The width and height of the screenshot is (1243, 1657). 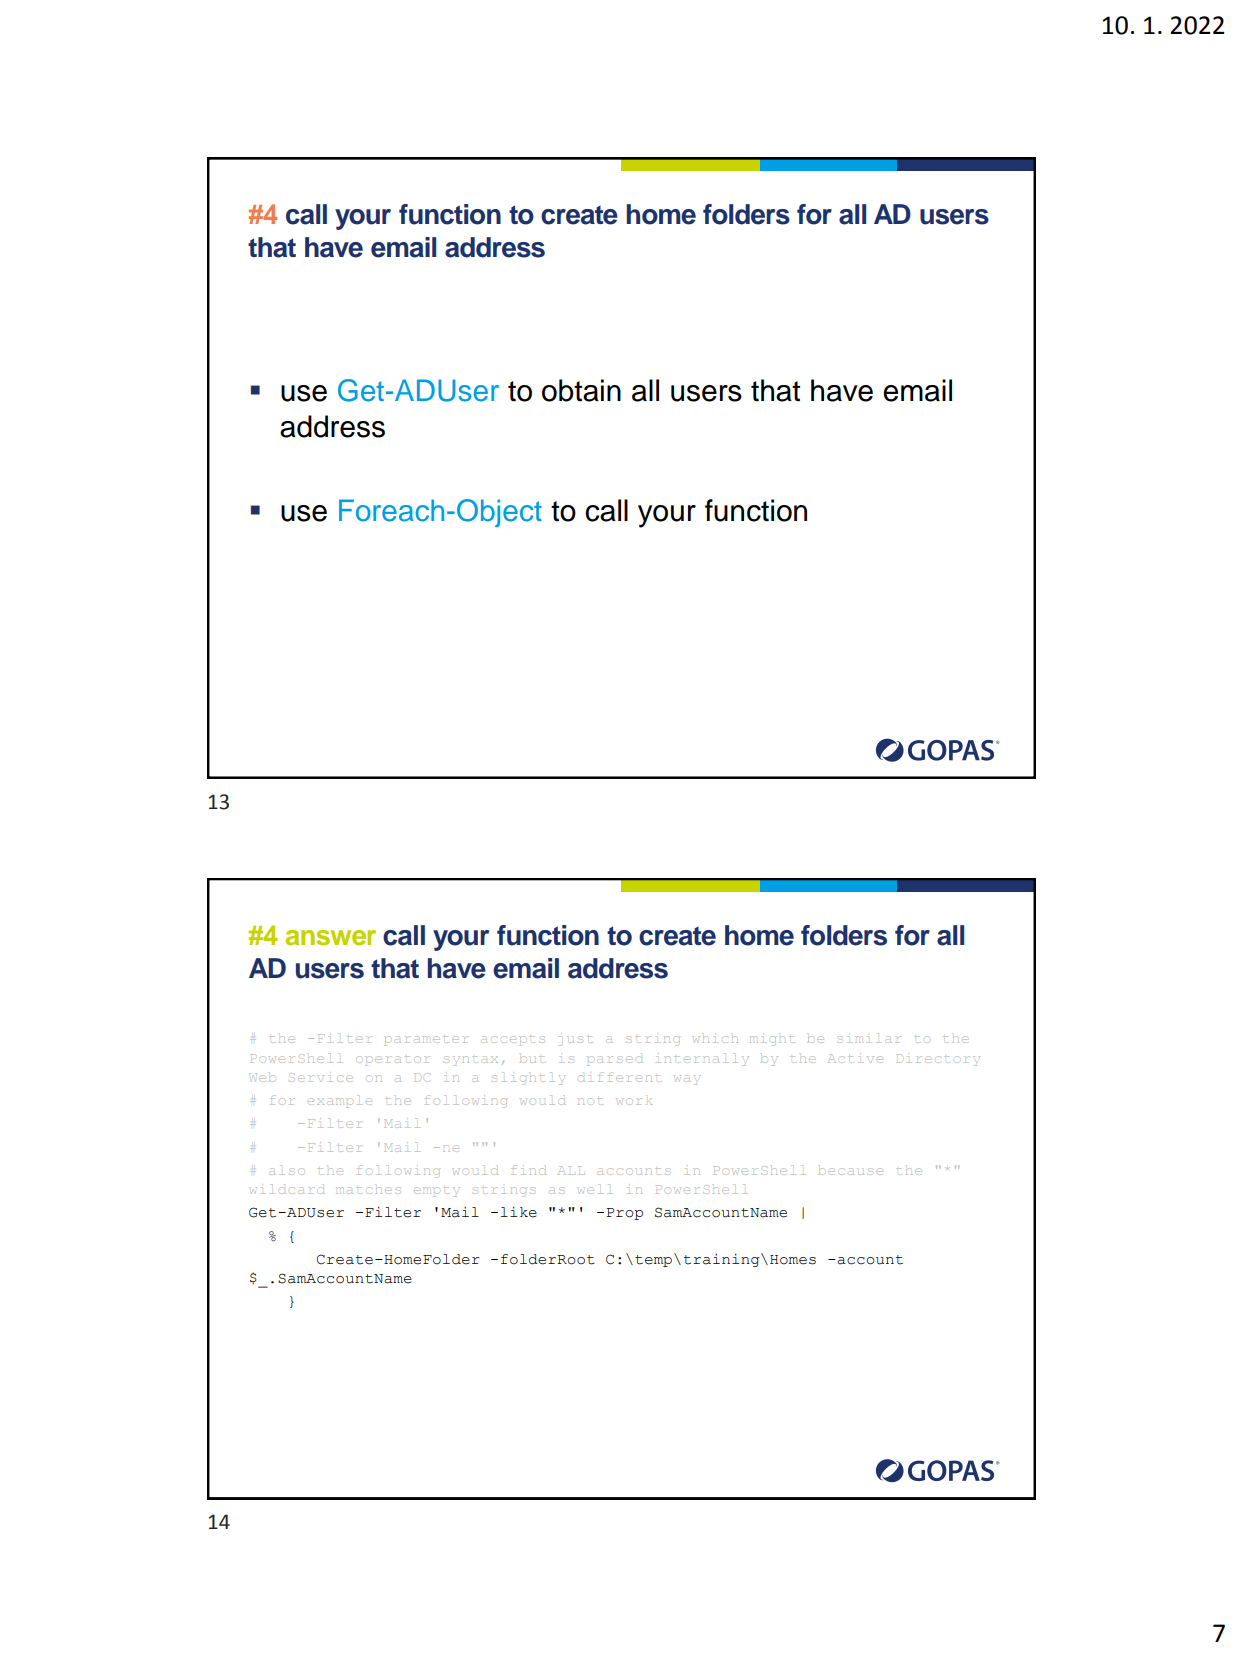 What do you see at coordinates (581, 390) in the screenshot?
I see `obtain` at bounding box center [581, 390].
